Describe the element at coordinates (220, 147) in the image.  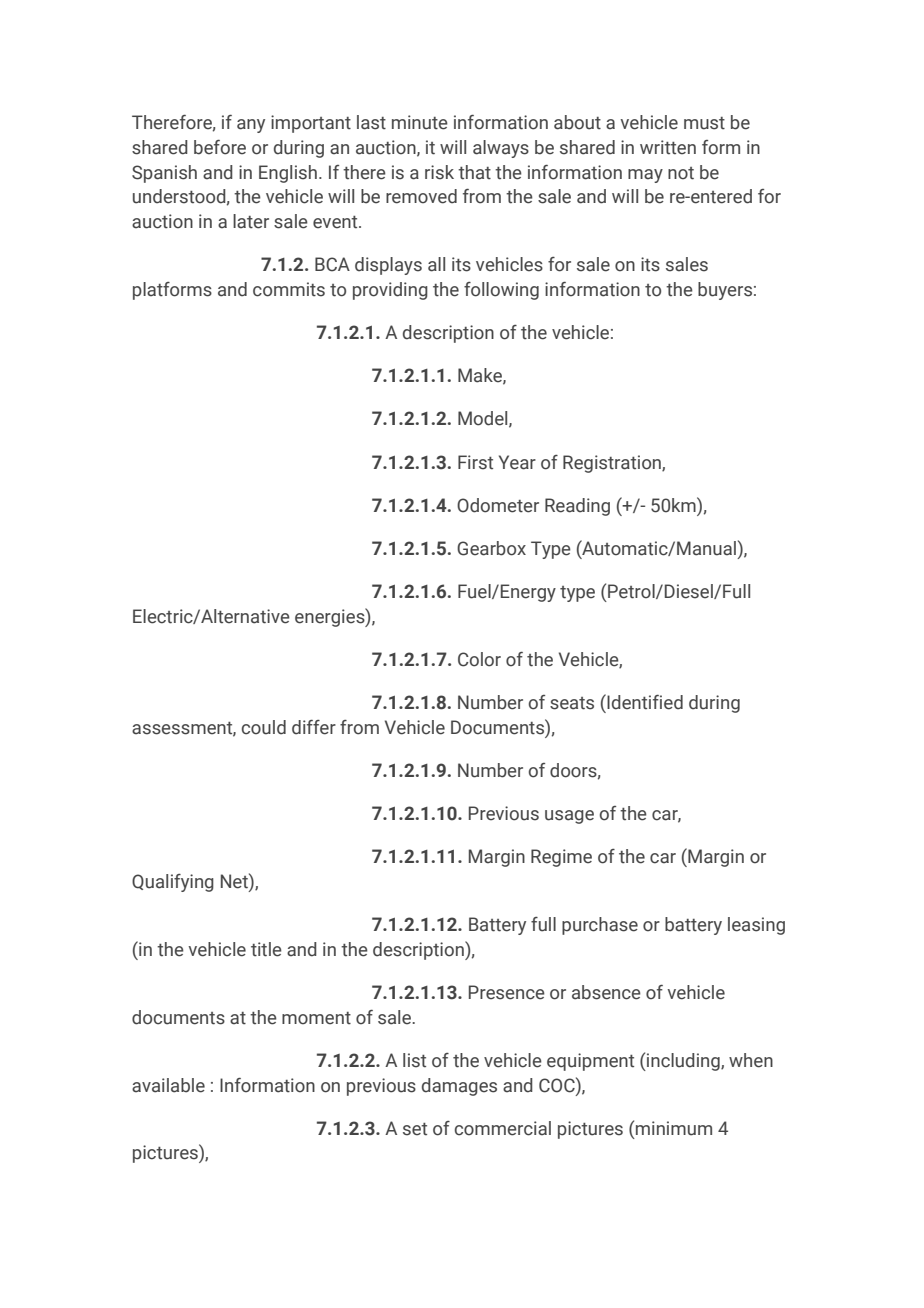
I see `before` at that location.
